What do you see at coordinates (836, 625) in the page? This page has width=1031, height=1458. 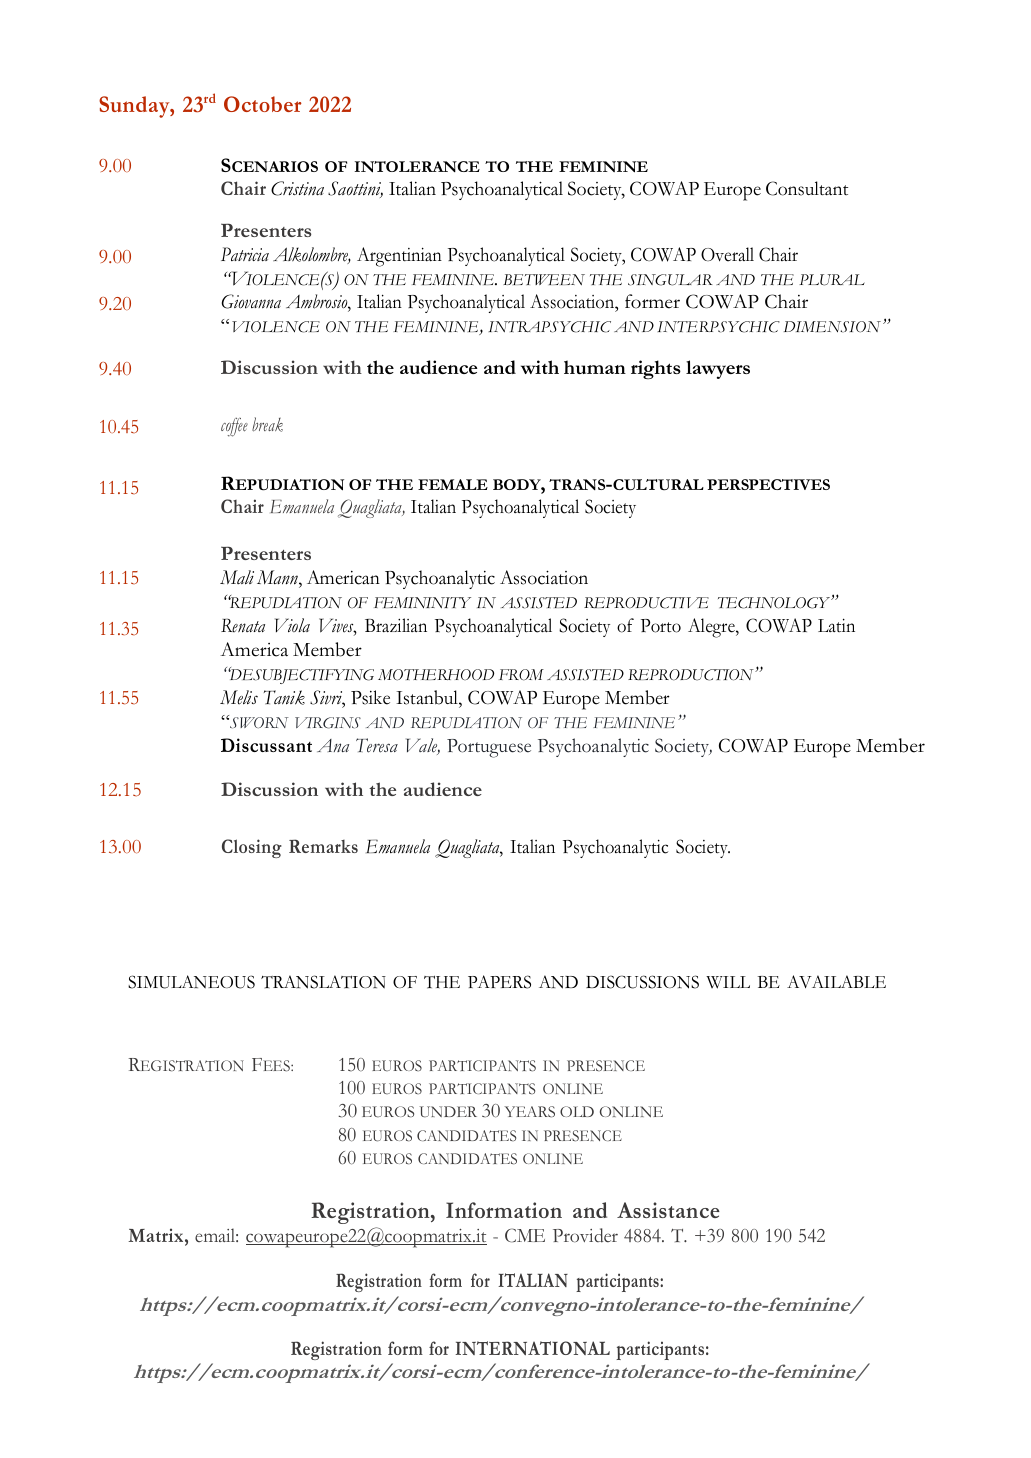 I see `Latin` at bounding box center [836, 625].
